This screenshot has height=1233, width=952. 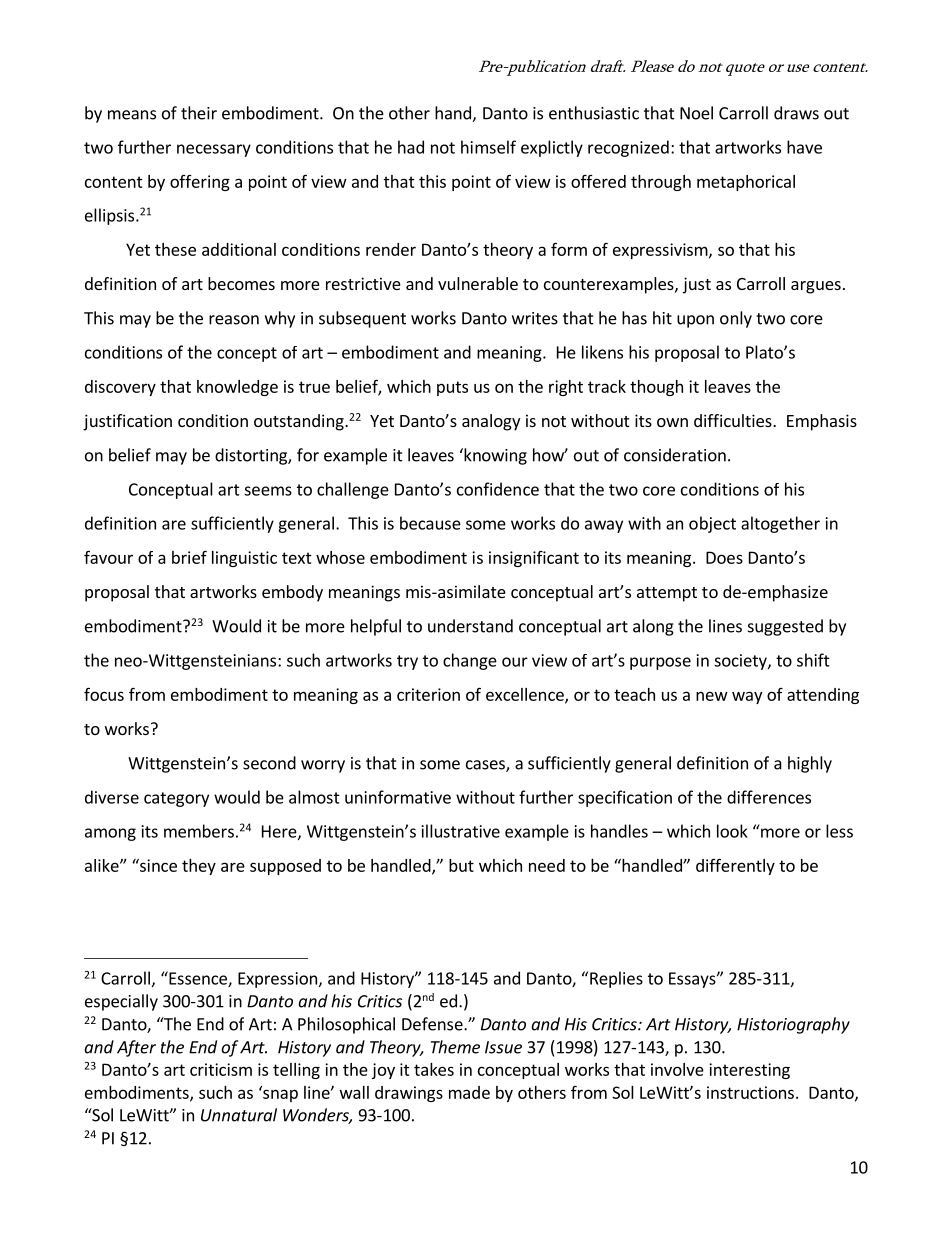 What do you see at coordinates (488, 147) in the screenshot?
I see `himself` at bounding box center [488, 147].
